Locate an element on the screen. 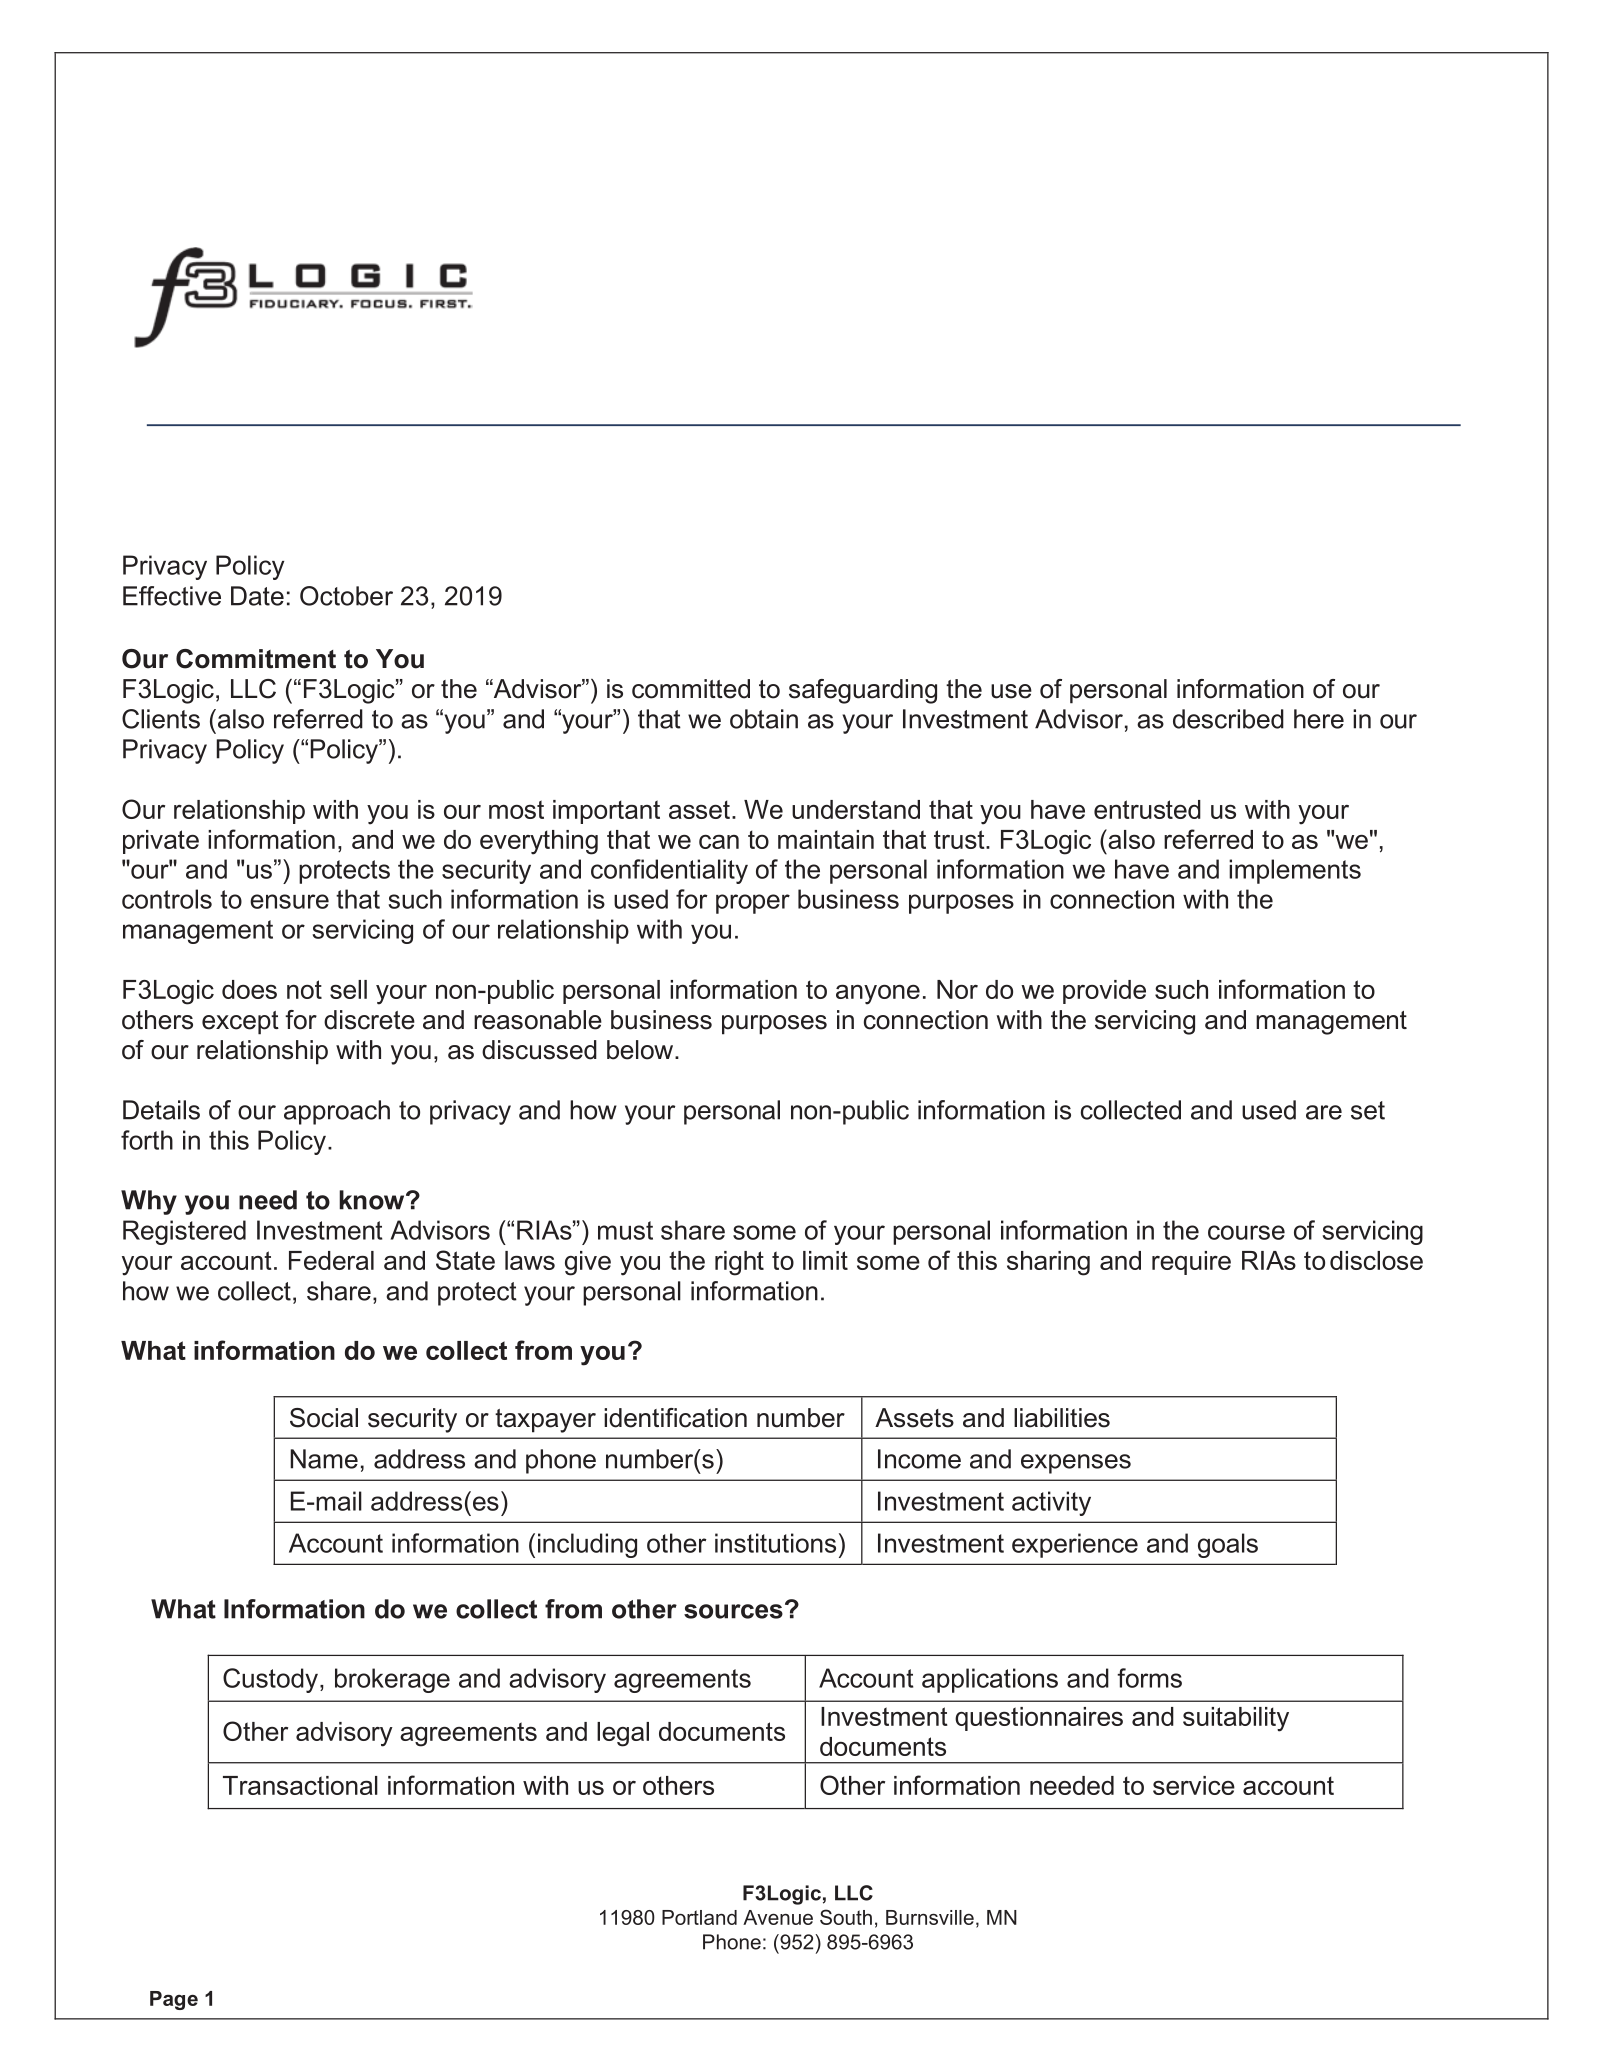 The width and height of the screenshot is (1600, 2071). Avenue is located at coordinates (778, 1917).
